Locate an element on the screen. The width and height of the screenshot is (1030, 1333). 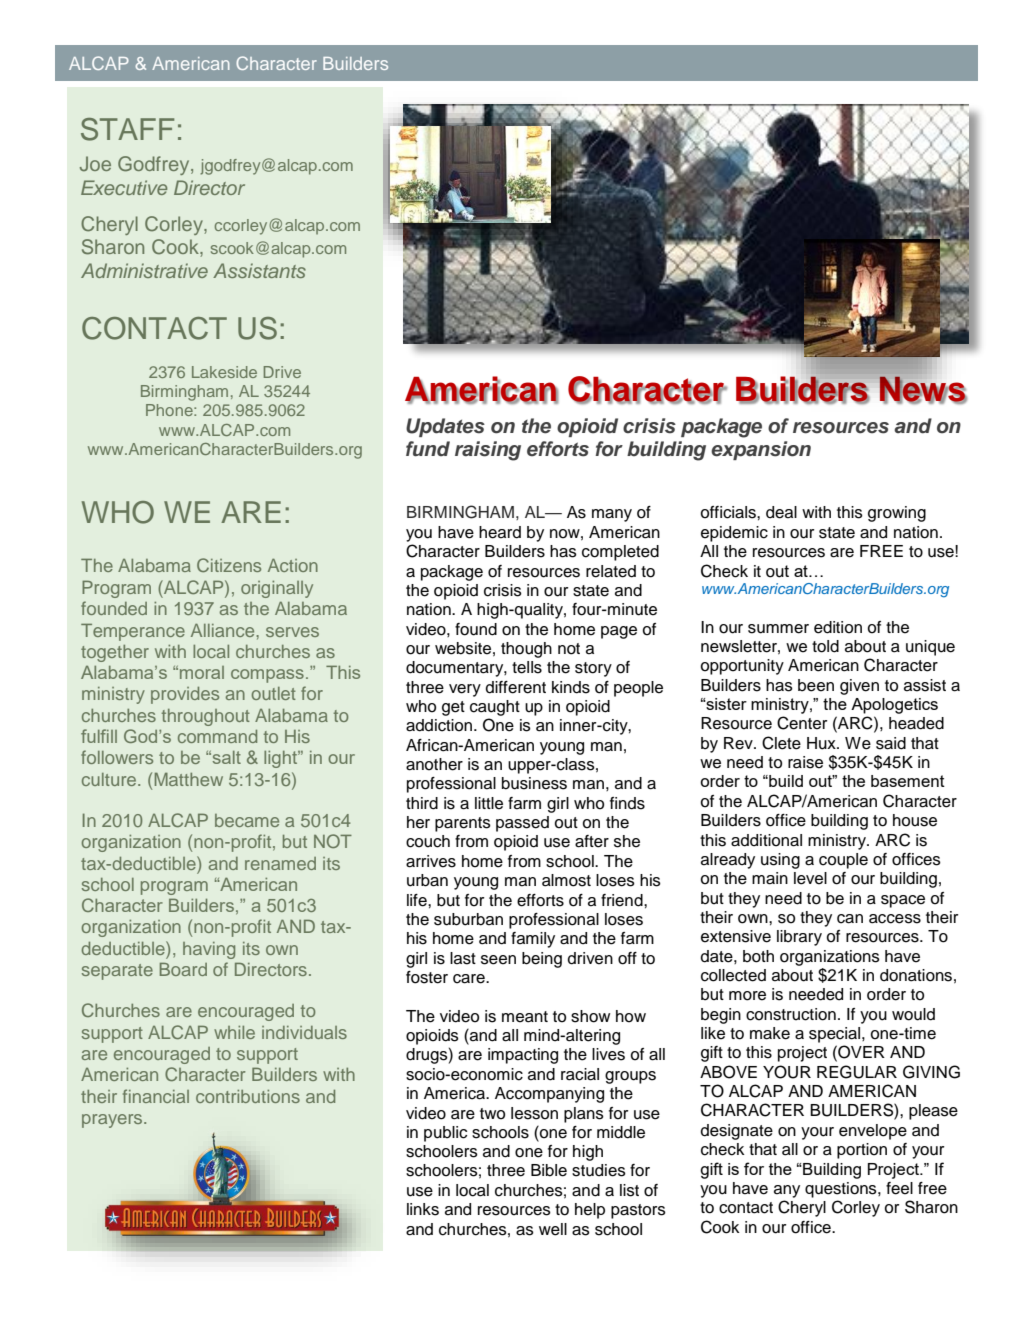
different is located at coordinates (516, 687).
